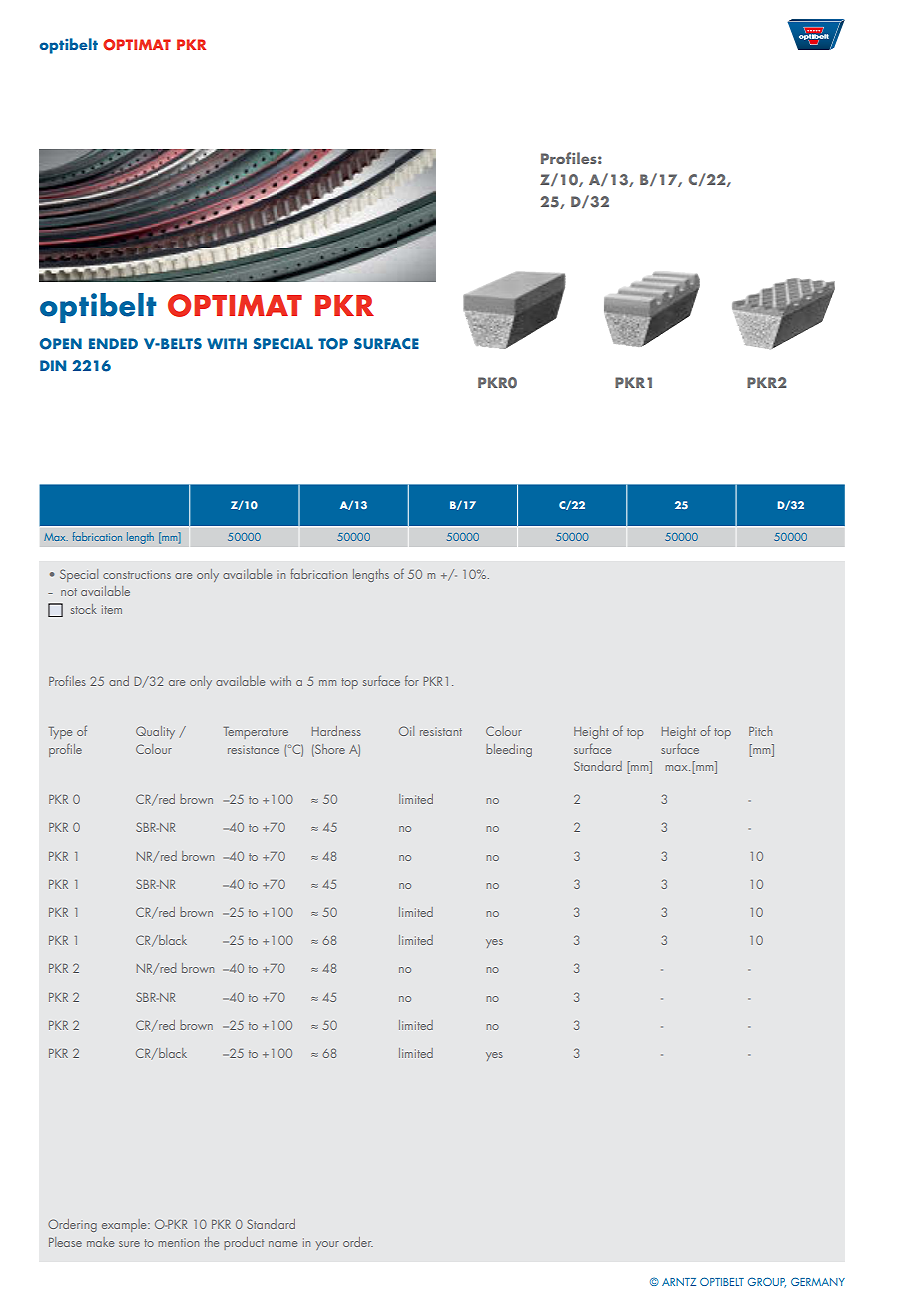  Describe the element at coordinates (112, 609) in the screenshot. I see `item` at that location.
